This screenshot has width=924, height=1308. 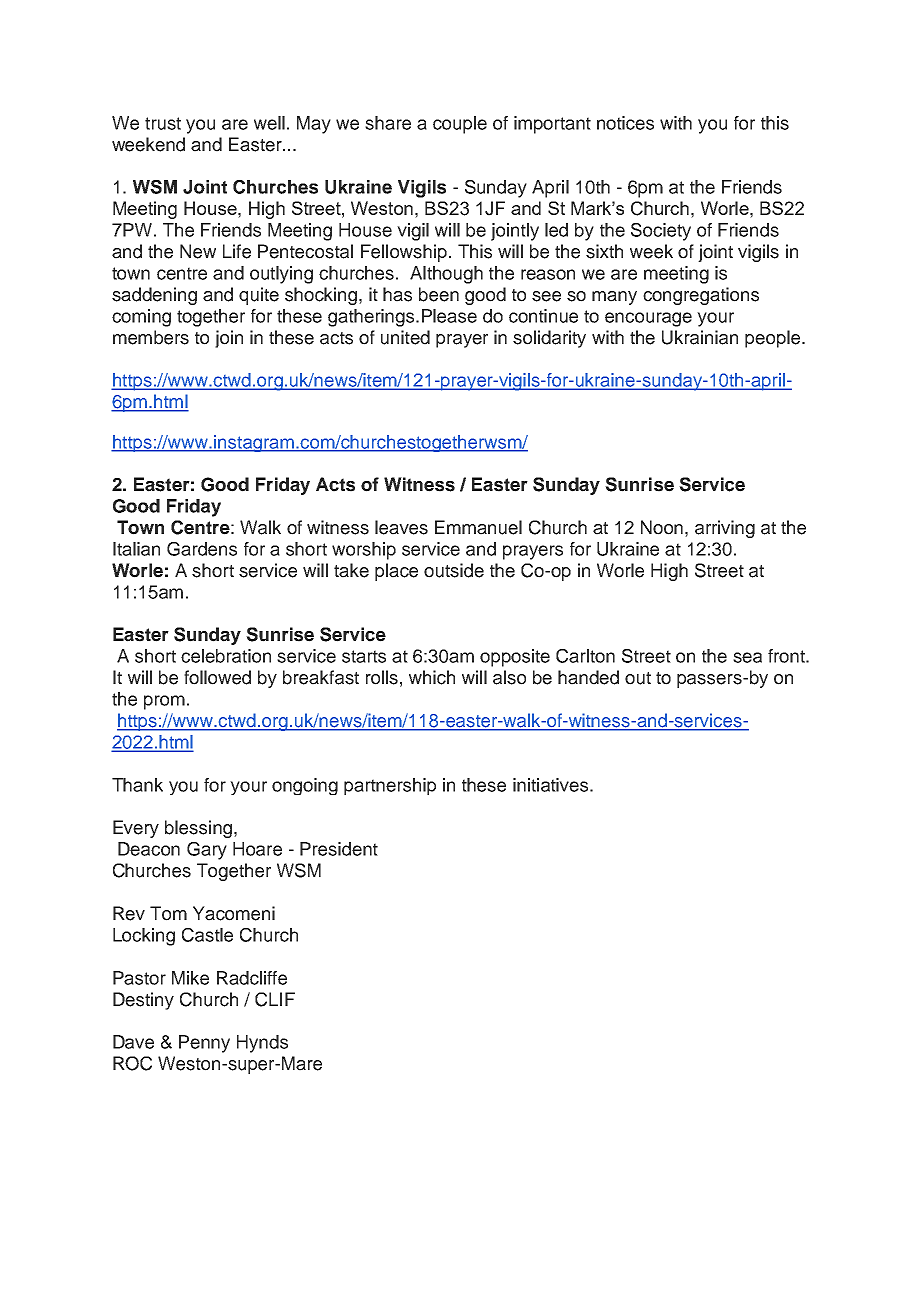 What do you see at coordinates (460, 125) in the screenshot?
I see `couple` at bounding box center [460, 125].
